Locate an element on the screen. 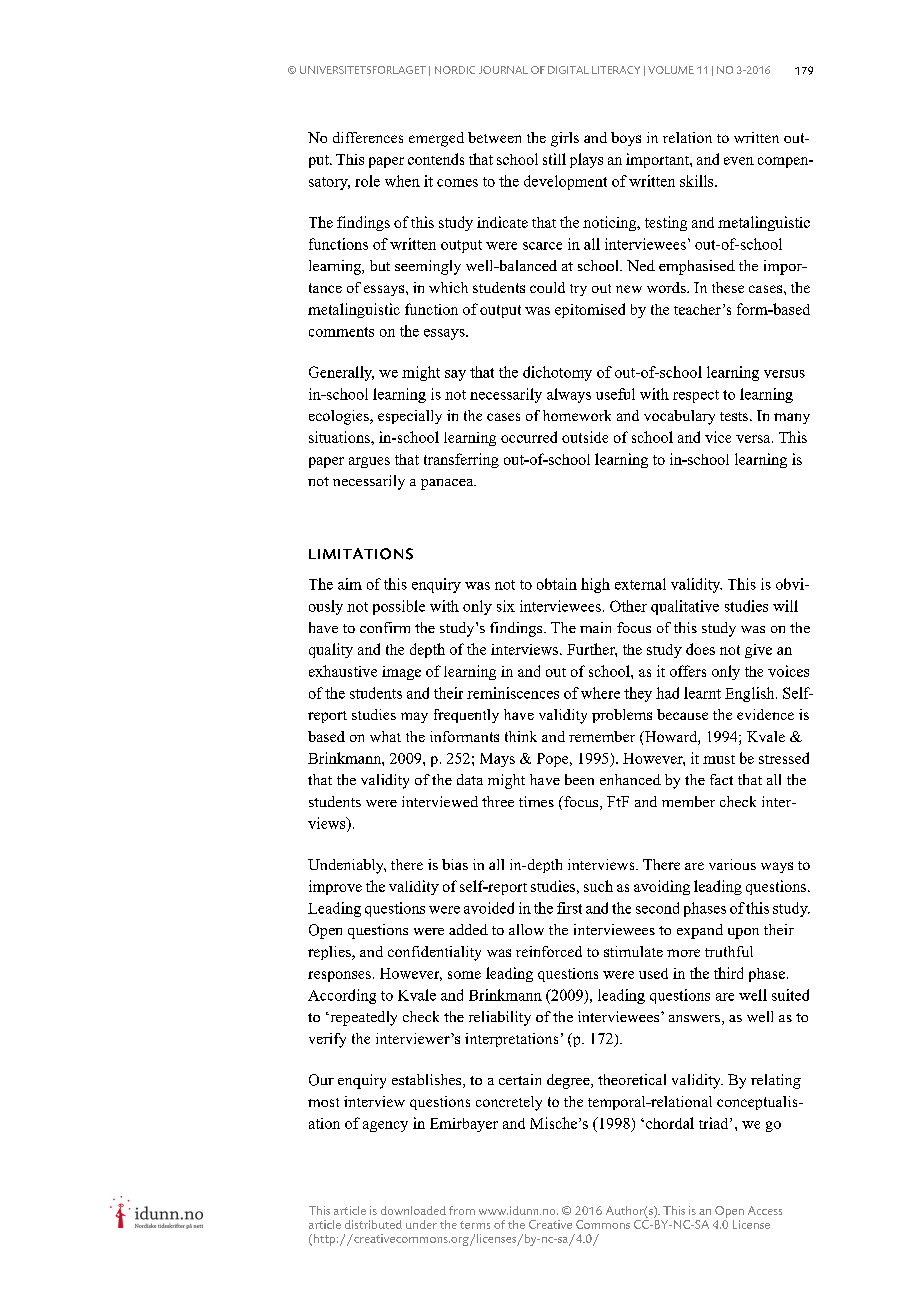 This screenshot has width=924, height=1308. tests is located at coordinates (735, 416).
